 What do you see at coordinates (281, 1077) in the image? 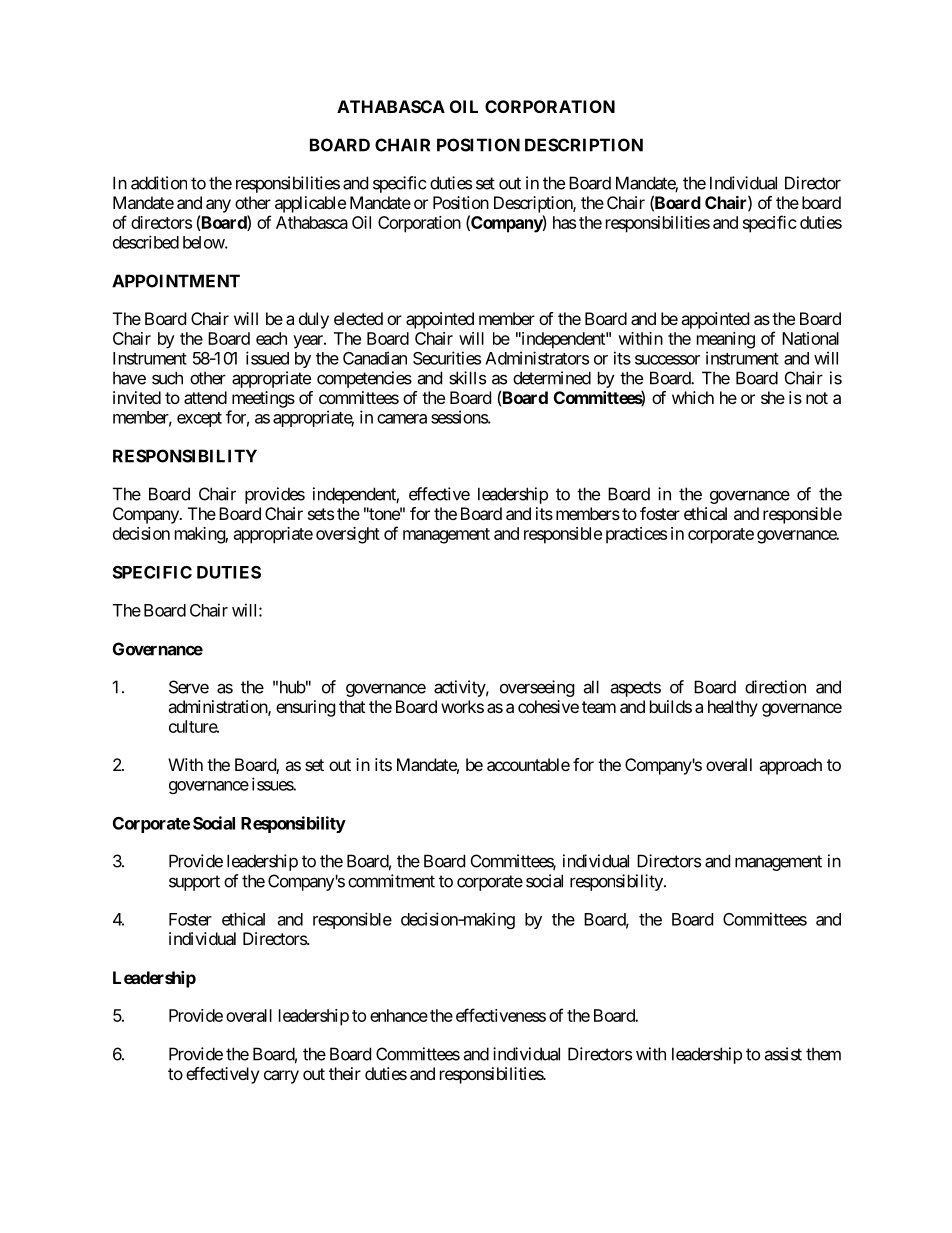
I see `carry` at bounding box center [281, 1077].
